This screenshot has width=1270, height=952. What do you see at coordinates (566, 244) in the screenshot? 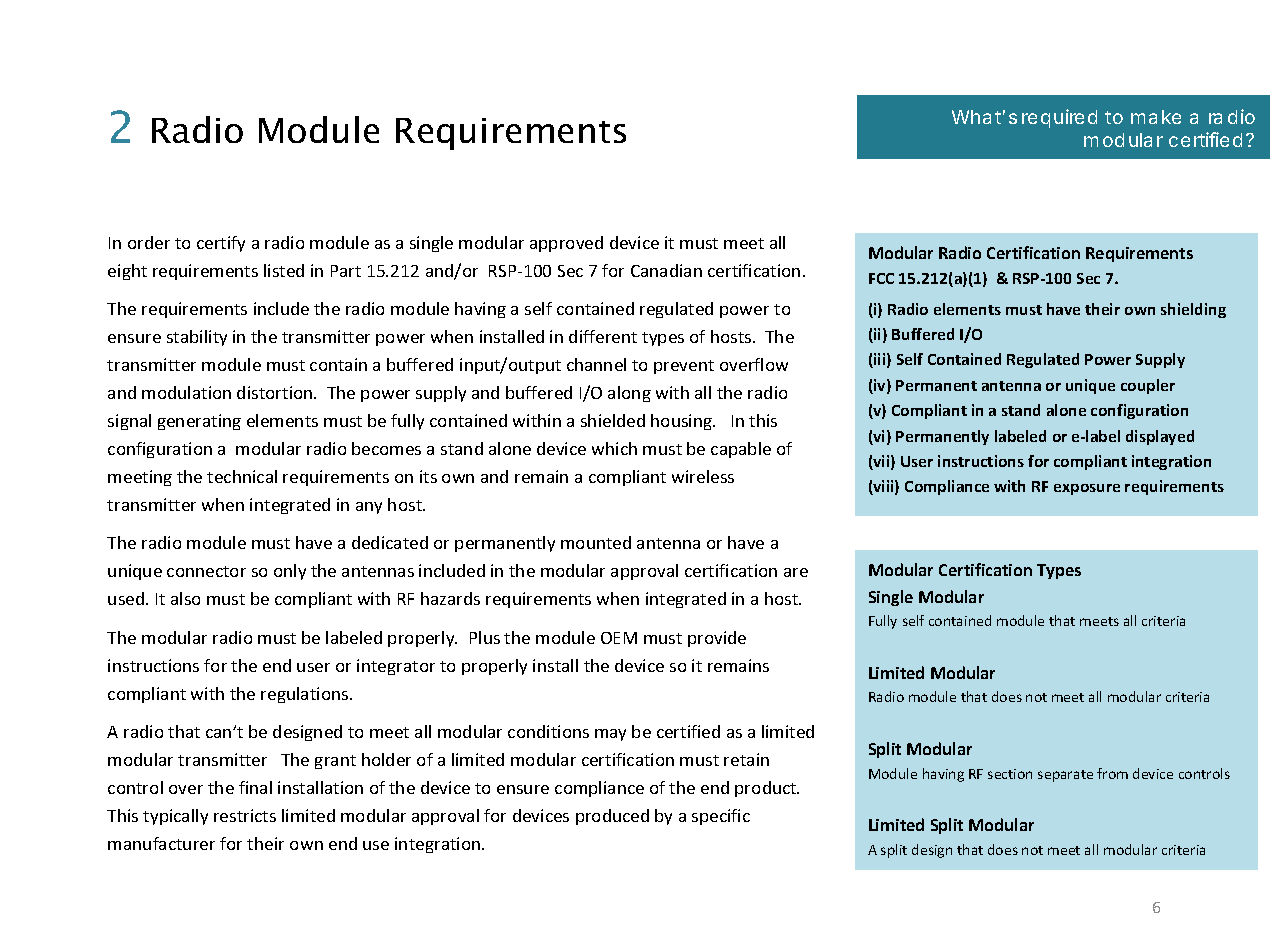
I see `approved` at bounding box center [566, 244].
